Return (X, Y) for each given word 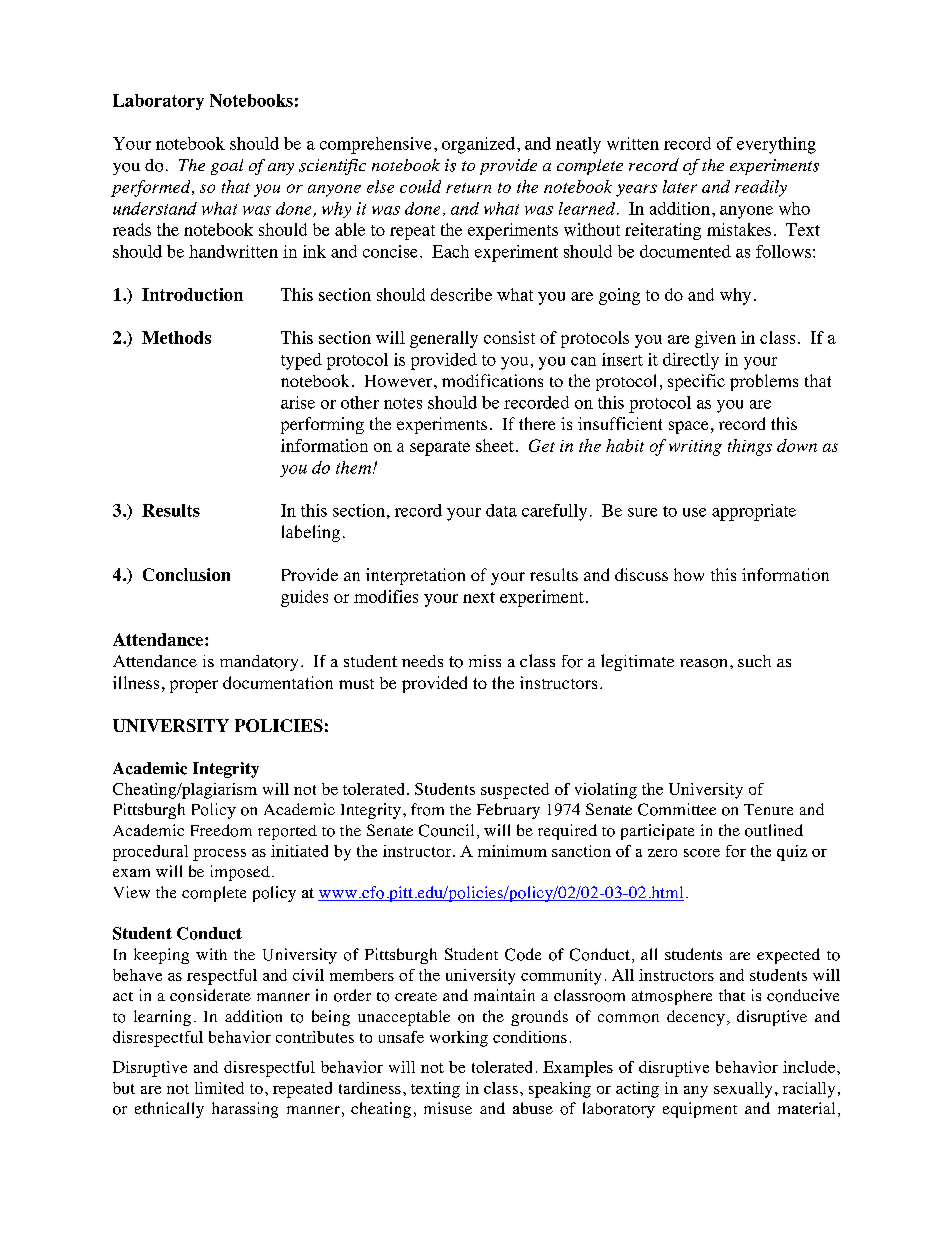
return (468, 188)
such (754, 661)
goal (227, 167)
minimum (512, 851)
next (479, 597)
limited (219, 1088)
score (702, 853)
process (219, 855)
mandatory (259, 663)
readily (761, 188)
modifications (492, 380)
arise (298, 402)
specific (696, 382)
